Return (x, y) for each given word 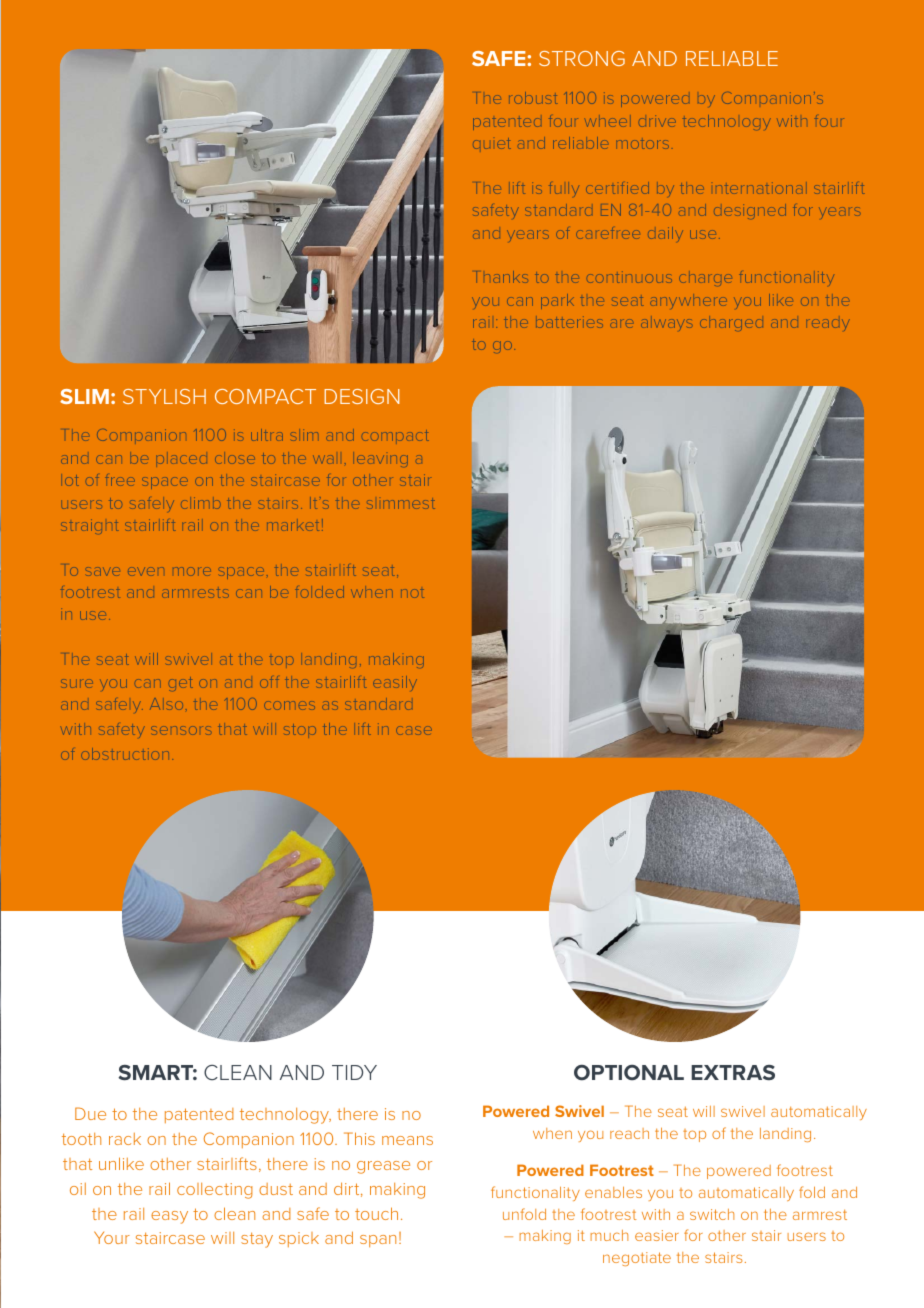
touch (376, 1213)
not (412, 593)
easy (169, 1217)
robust (533, 98)
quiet (492, 143)
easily (395, 683)
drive (657, 121)
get (181, 684)
